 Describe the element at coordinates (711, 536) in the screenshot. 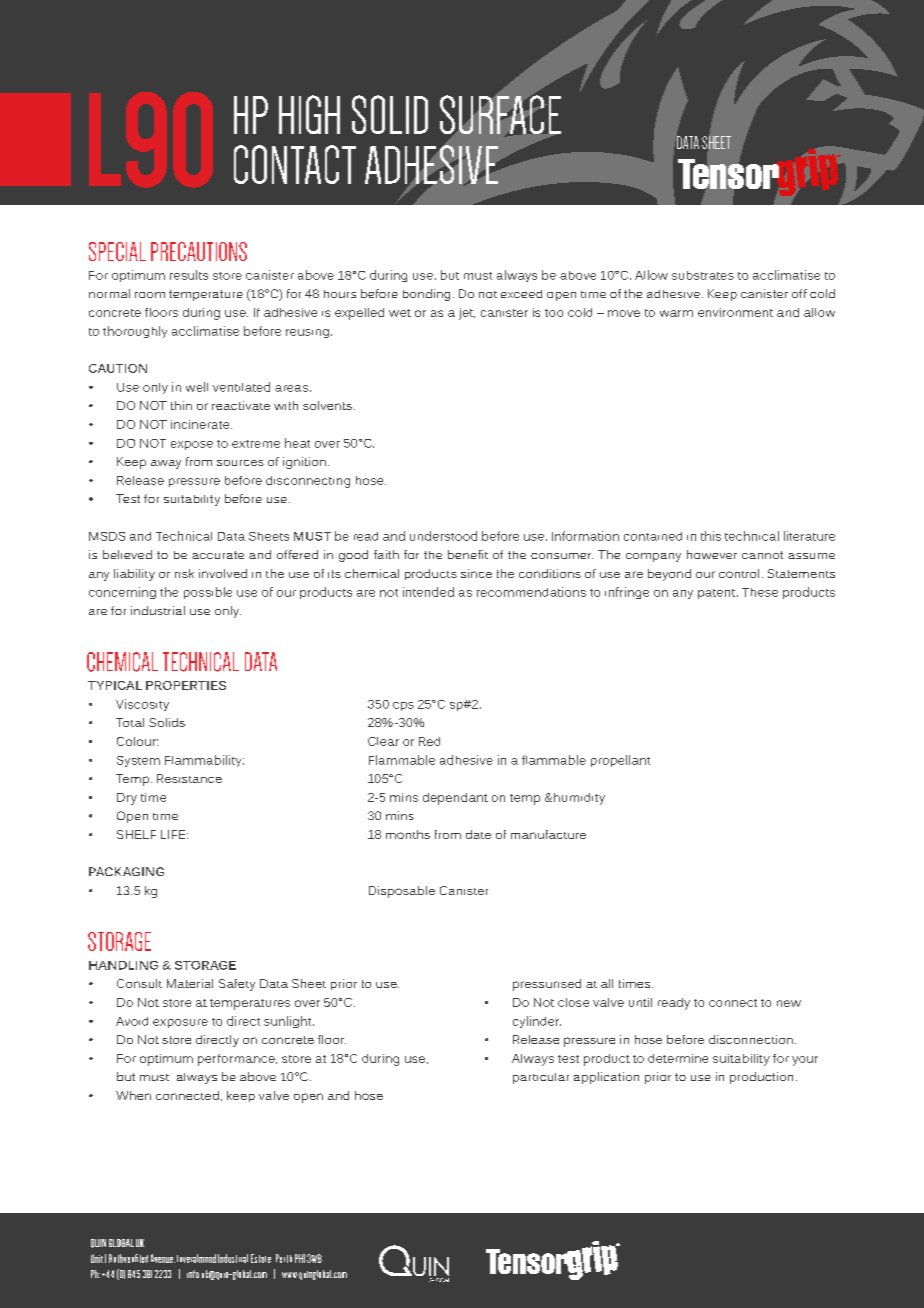

I see `this` at that location.
